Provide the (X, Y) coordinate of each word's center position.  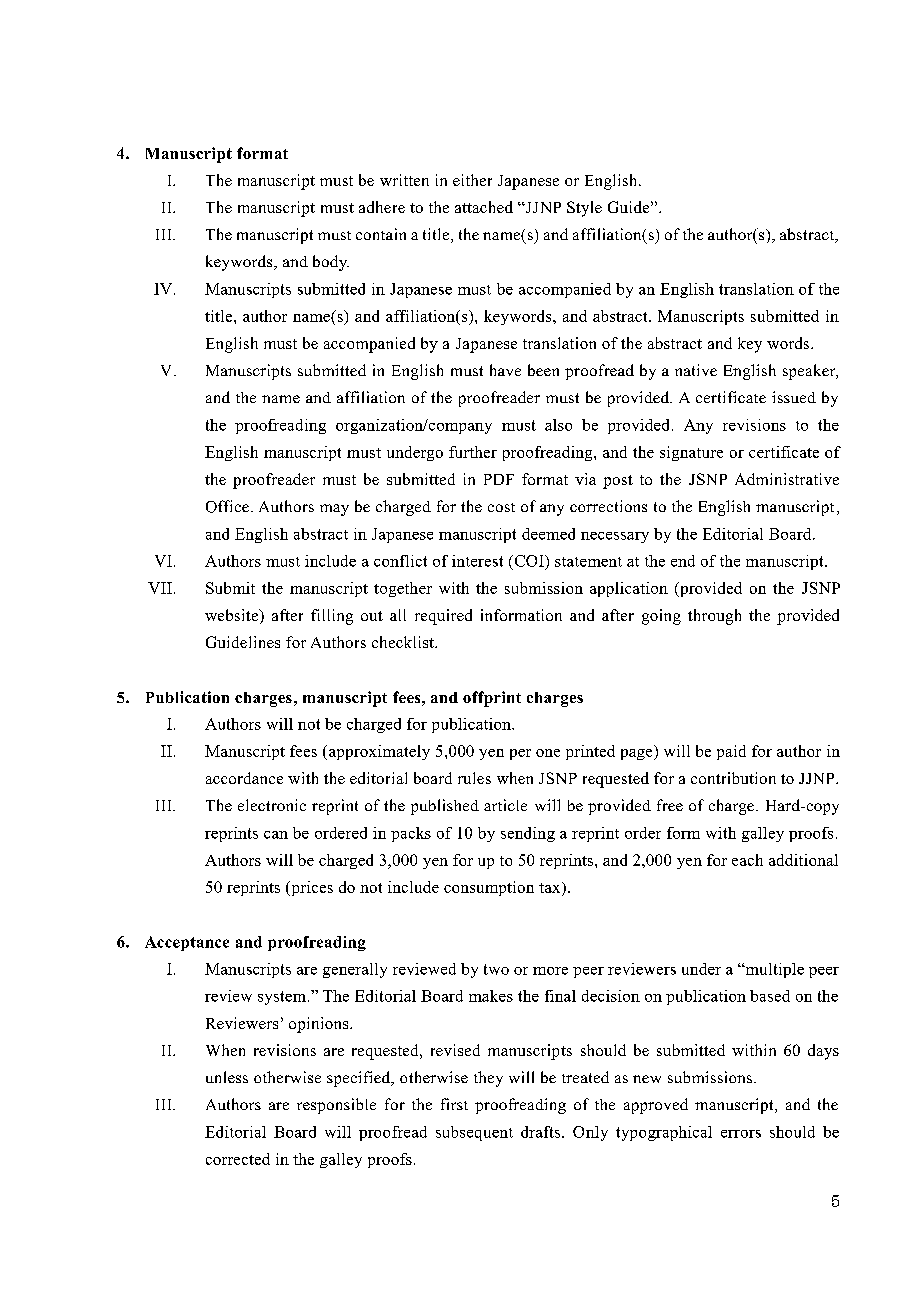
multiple (773, 970)
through (714, 617)
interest (477, 561)
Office (227, 506)
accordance (244, 778)
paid (731, 752)
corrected (238, 1159)
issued (794, 397)
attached (484, 207)
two (496, 969)
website (233, 616)
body (331, 263)
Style (584, 209)
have (505, 370)
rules (474, 778)
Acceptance (187, 943)
